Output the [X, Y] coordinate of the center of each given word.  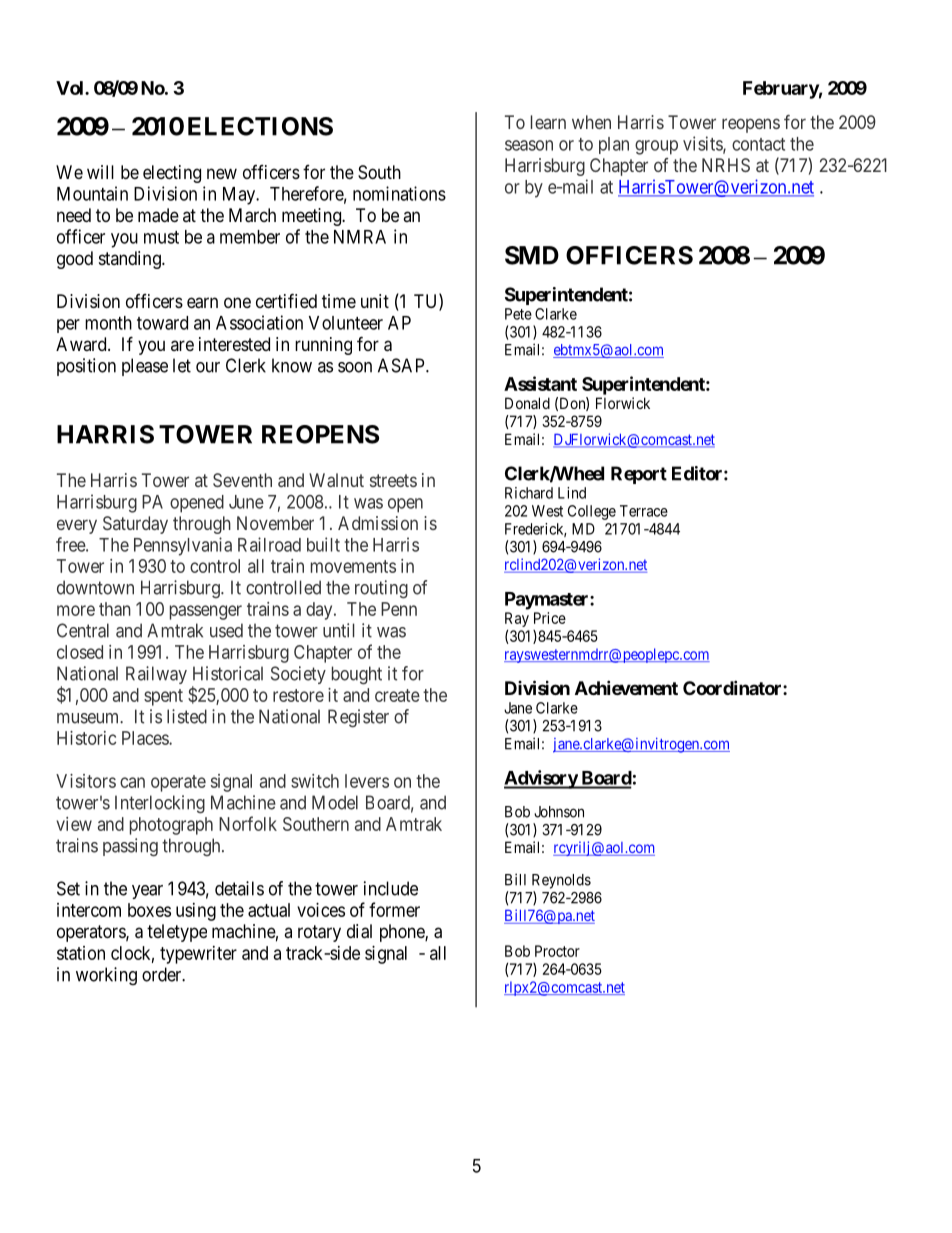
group [656, 147]
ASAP [402, 365]
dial [359, 931]
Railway [156, 675]
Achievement [626, 687]
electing [172, 174]
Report [639, 475]
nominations [399, 193]
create [397, 695]
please [145, 367]
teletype [177, 933]
